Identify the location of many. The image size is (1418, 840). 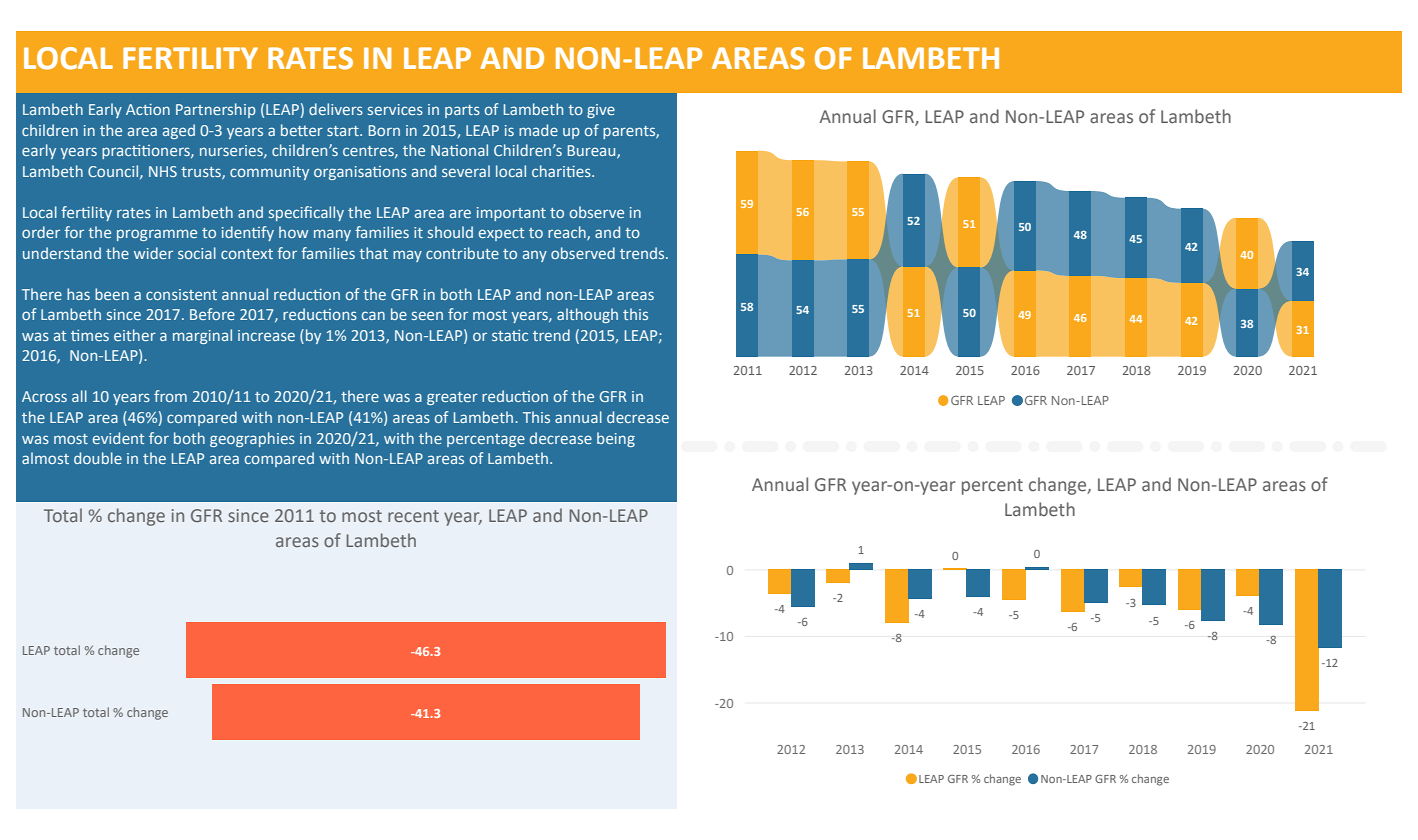
(332, 235).
